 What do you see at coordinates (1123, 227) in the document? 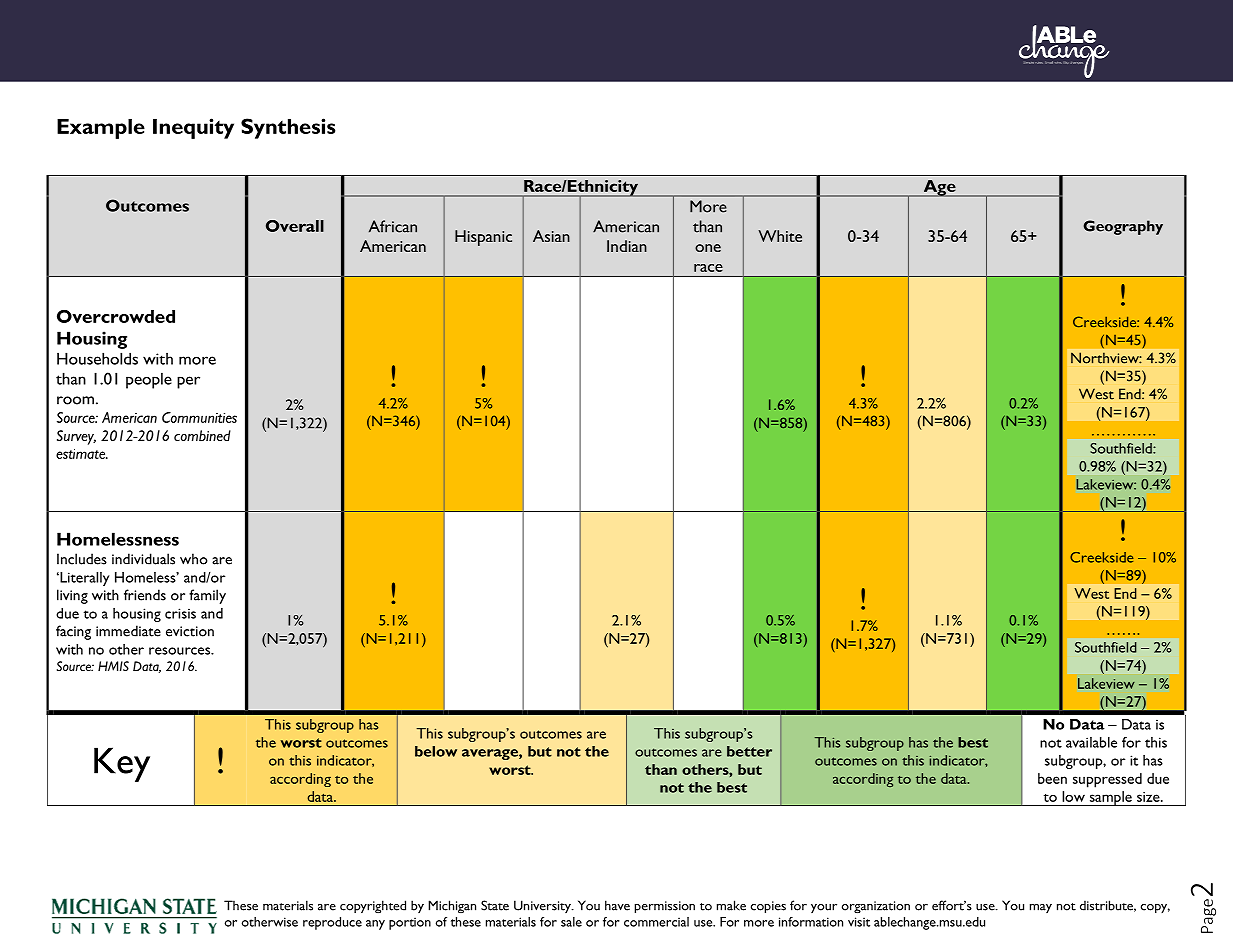
I see `Geography` at bounding box center [1123, 227].
